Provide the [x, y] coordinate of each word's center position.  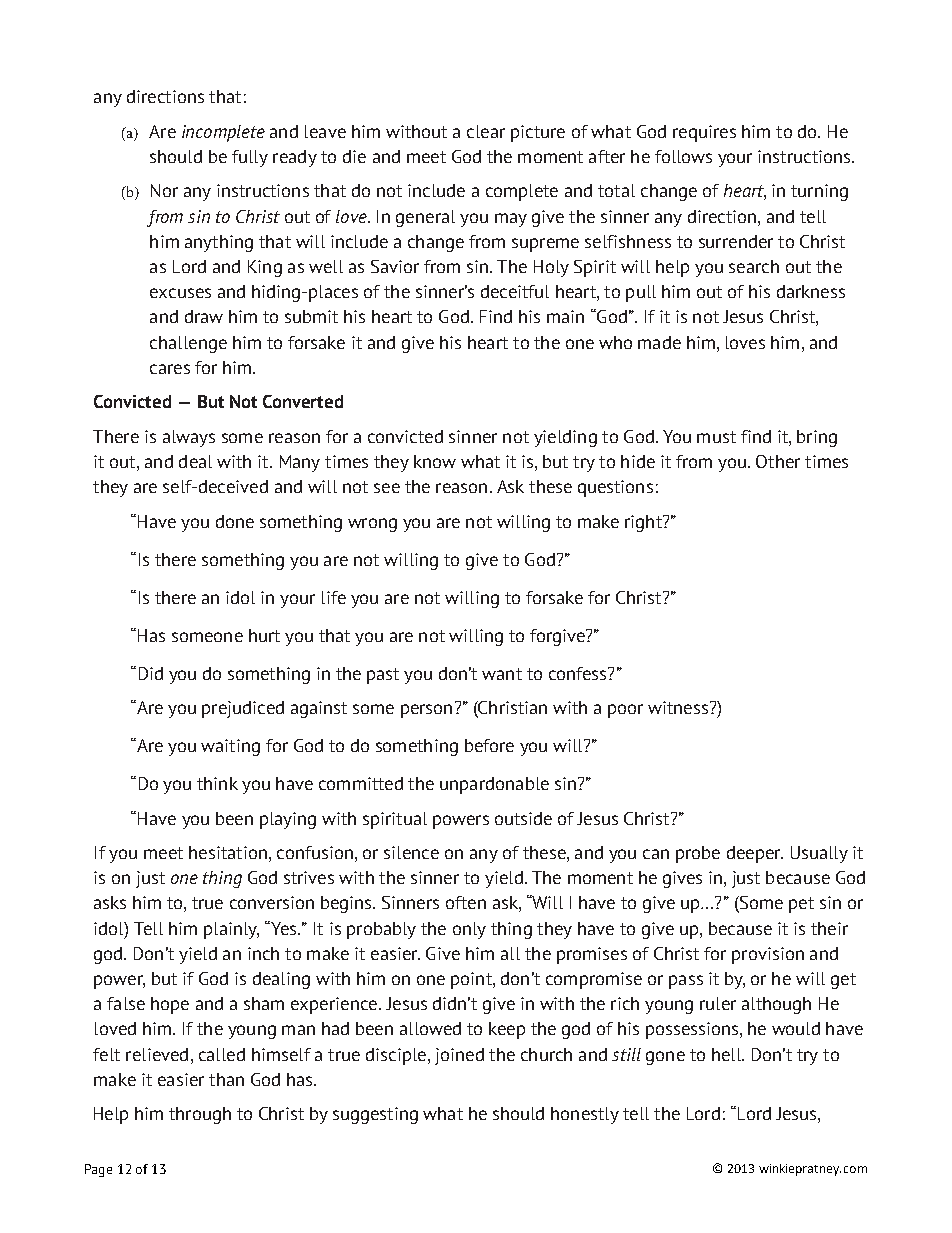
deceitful [515, 291]
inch [263, 953]
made [659, 342]
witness [678, 707]
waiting [230, 747]
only [469, 930]
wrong [372, 525]
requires [704, 133]
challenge [188, 344]
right [644, 523]
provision [768, 955]
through [200, 1115]
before [489, 745]
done [235, 521]
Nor [164, 190]
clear [486, 131]
